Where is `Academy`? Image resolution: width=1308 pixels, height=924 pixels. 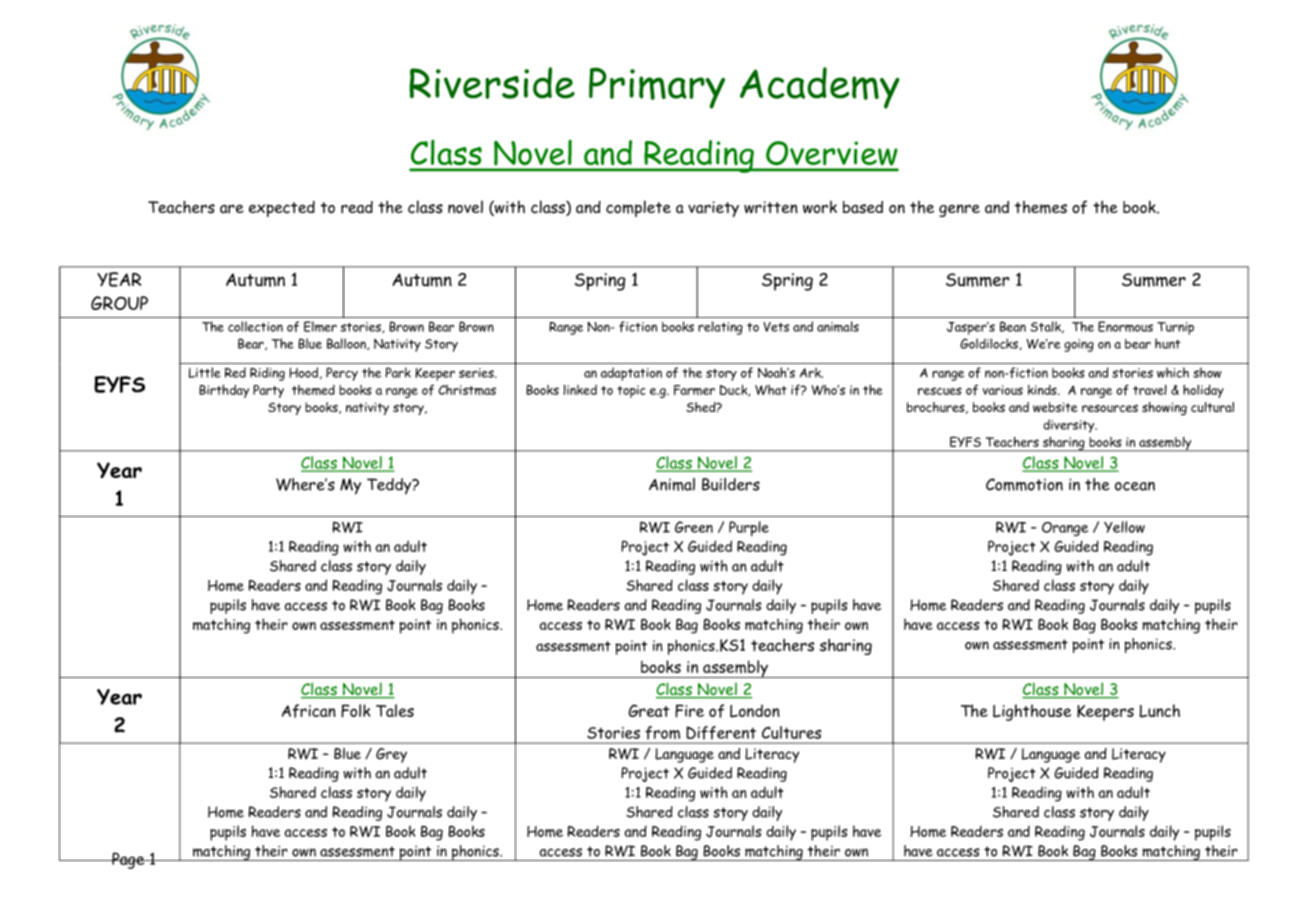
Academy is located at coordinates (820, 88).
